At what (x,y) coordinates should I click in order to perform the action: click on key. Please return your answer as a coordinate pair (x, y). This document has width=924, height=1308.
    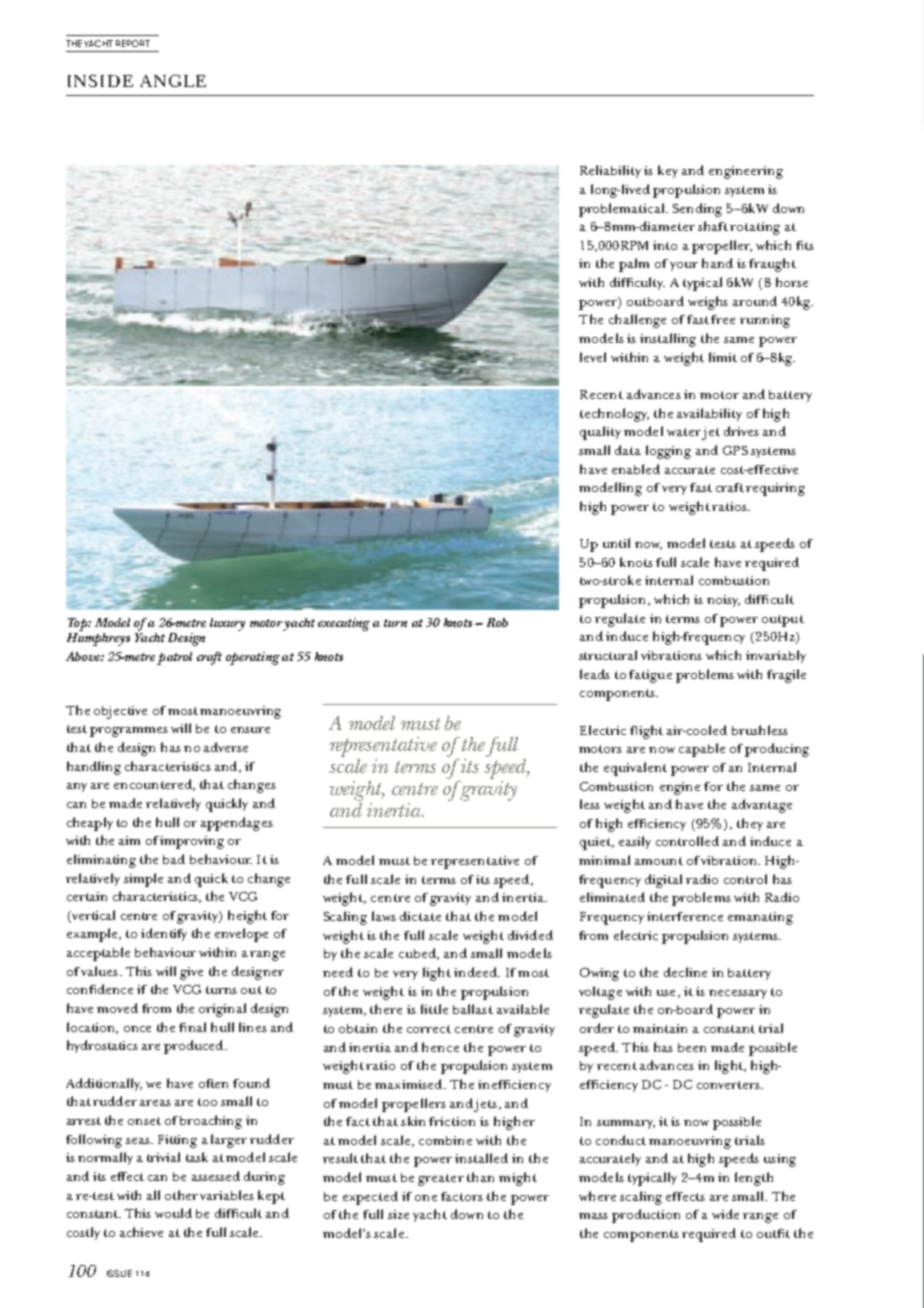
    Looking at the image, I should click on (668, 171).
